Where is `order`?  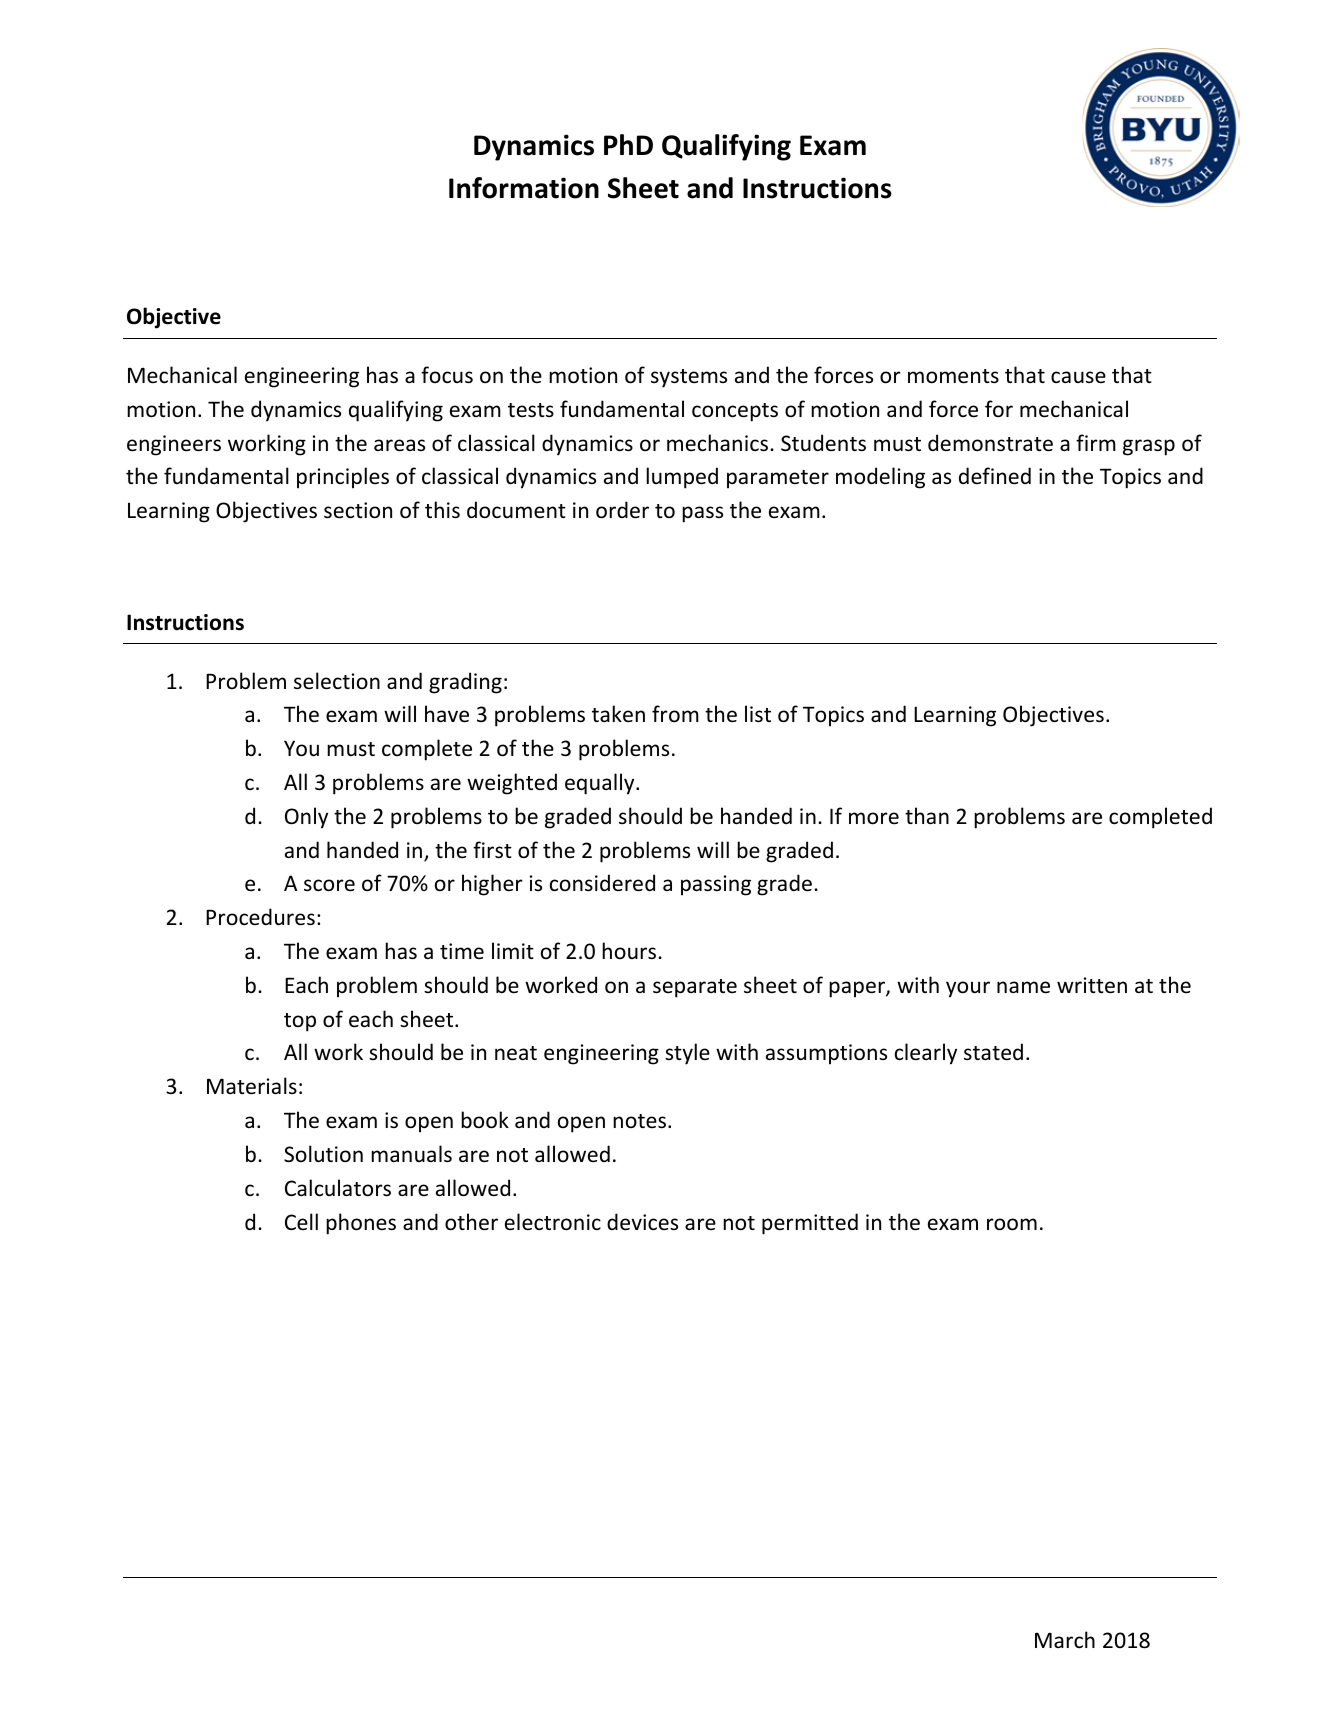 order is located at coordinates (622, 510).
